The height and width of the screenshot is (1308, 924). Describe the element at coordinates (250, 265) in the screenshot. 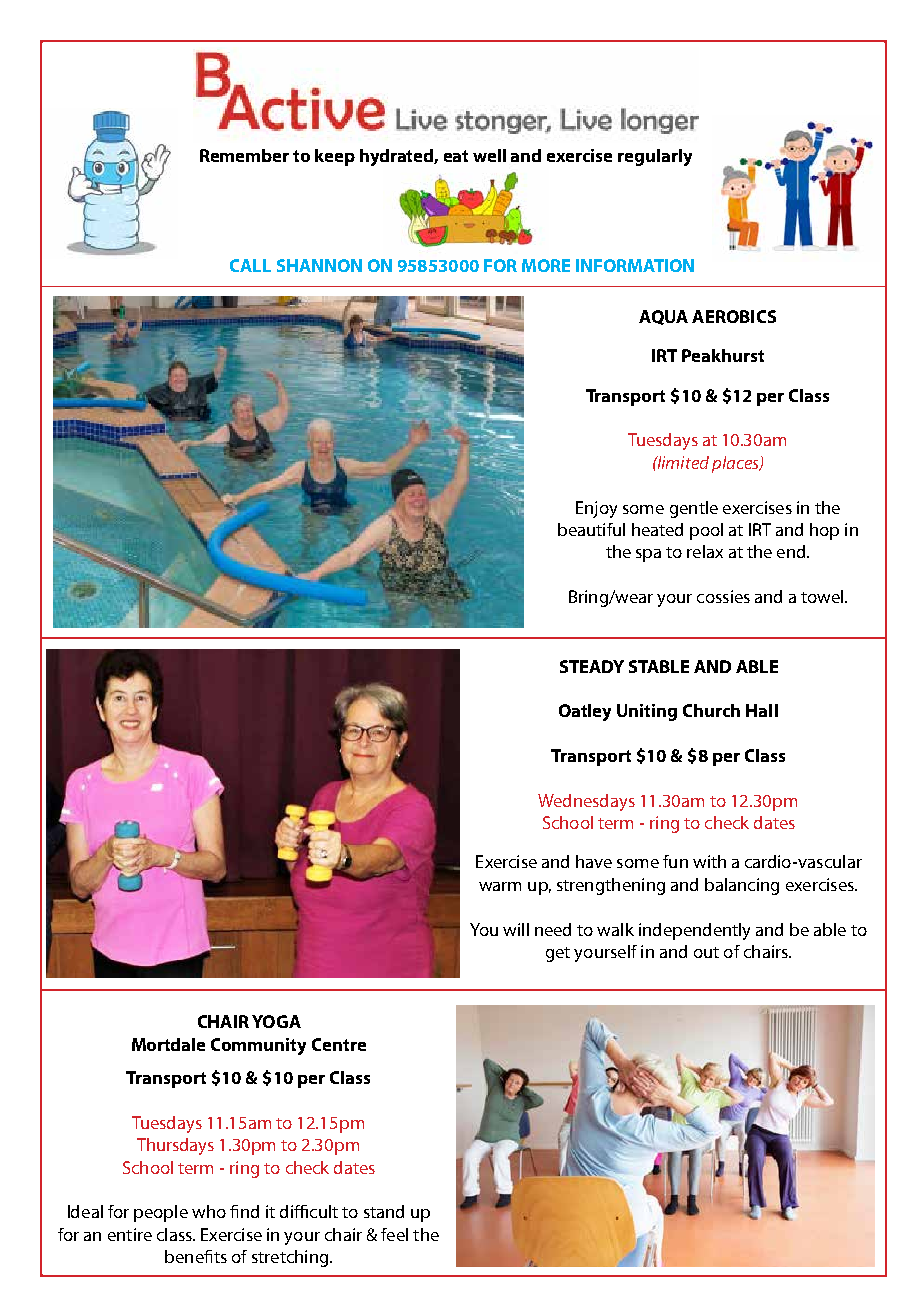

I see `CALL` at that location.
